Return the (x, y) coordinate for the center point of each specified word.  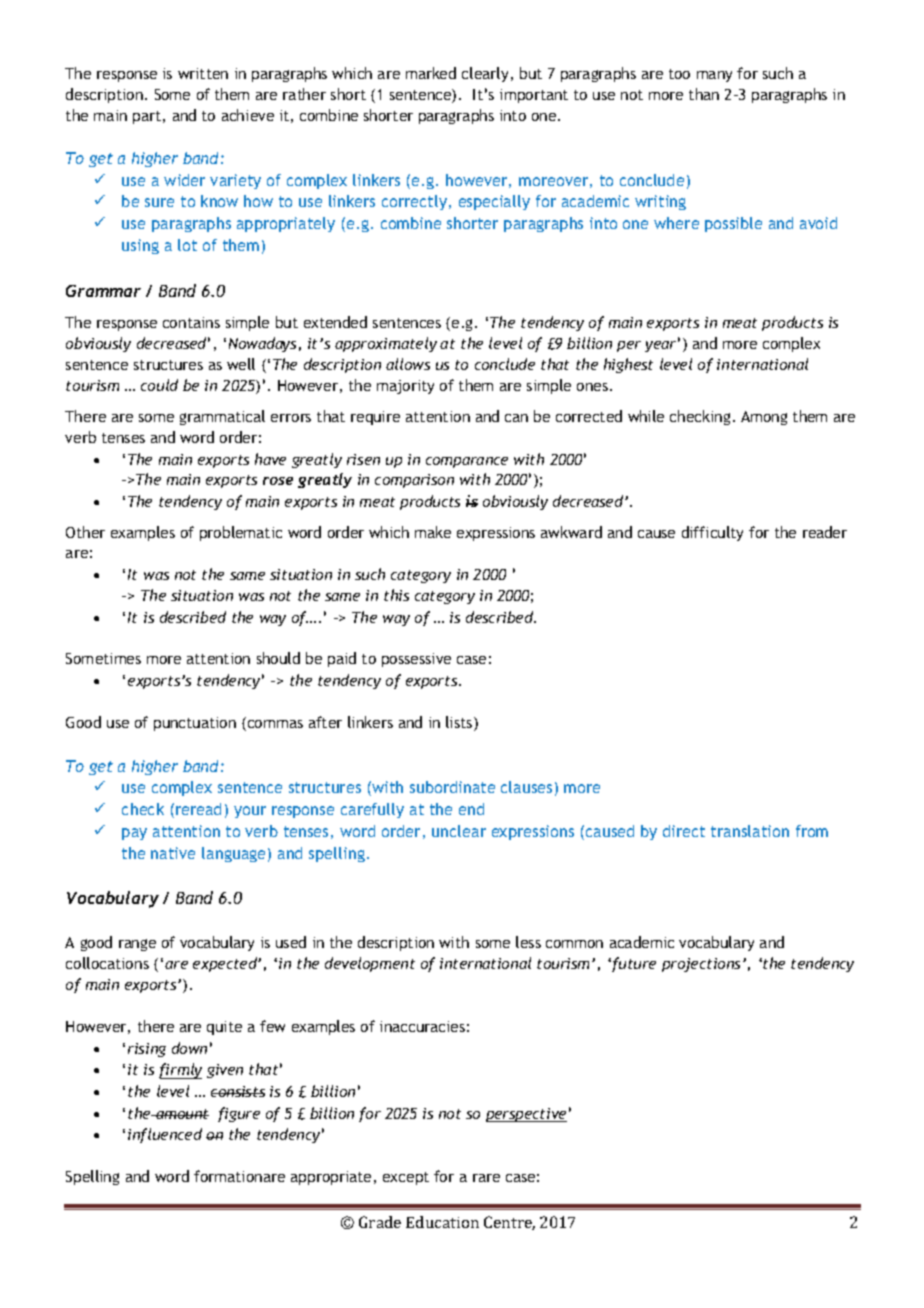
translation (750, 831)
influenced (165, 1135)
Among (764, 418)
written (203, 73)
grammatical (222, 417)
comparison (414, 481)
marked (431, 73)
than (704, 94)
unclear (459, 831)
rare (486, 1178)
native (173, 853)
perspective (526, 1115)
